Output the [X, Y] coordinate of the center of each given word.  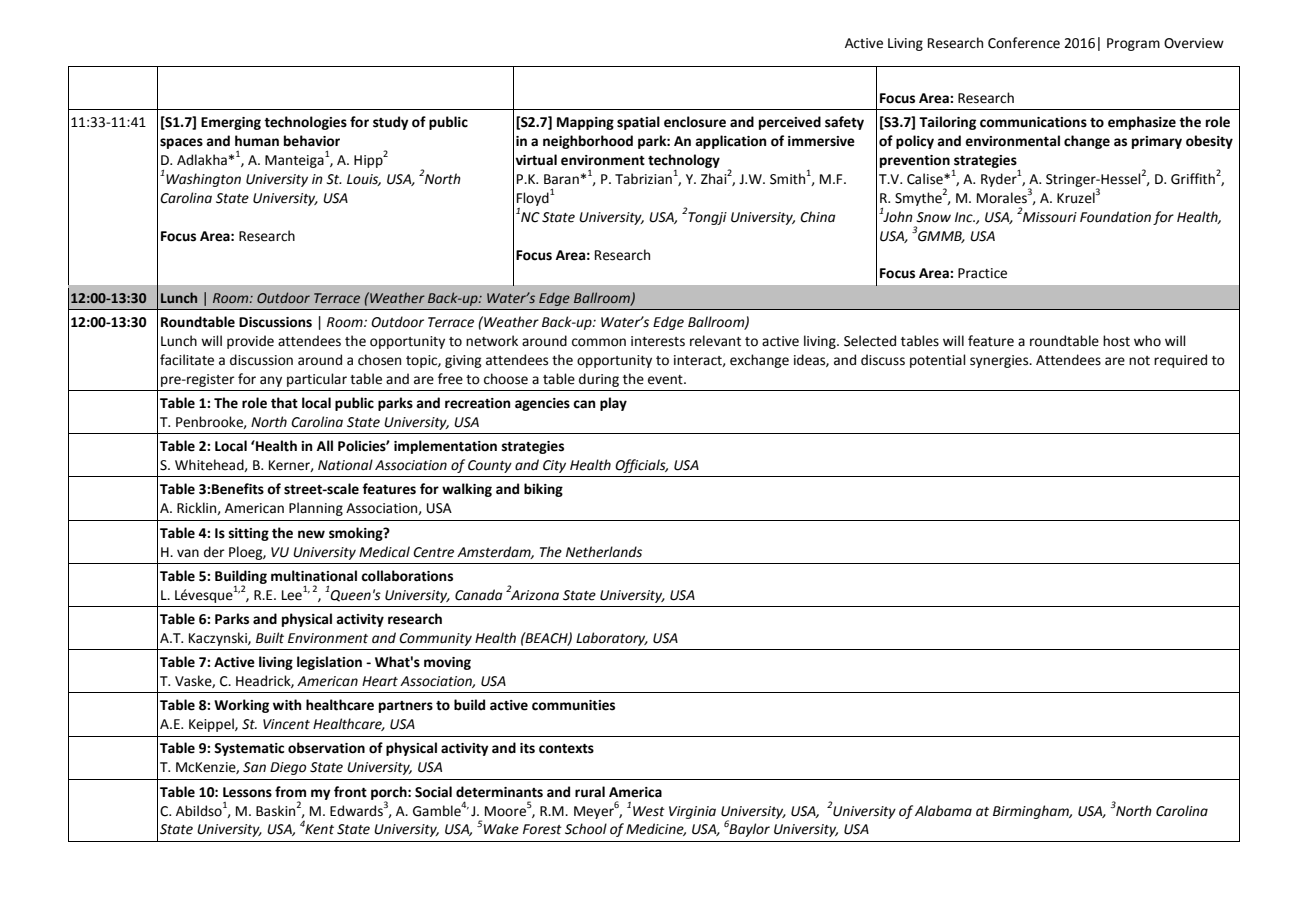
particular [317, 380]
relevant [715, 341]
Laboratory [612, 639]
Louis [364, 180]
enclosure [695, 122]
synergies [1000, 361]
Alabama [943, 811]
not [1139, 361]
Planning [316, 509]
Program [1133, 44]
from [290, 792]
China [817, 217]
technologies [305, 123]
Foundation [1115, 217]
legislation [329, 663]
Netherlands [604, 552]
